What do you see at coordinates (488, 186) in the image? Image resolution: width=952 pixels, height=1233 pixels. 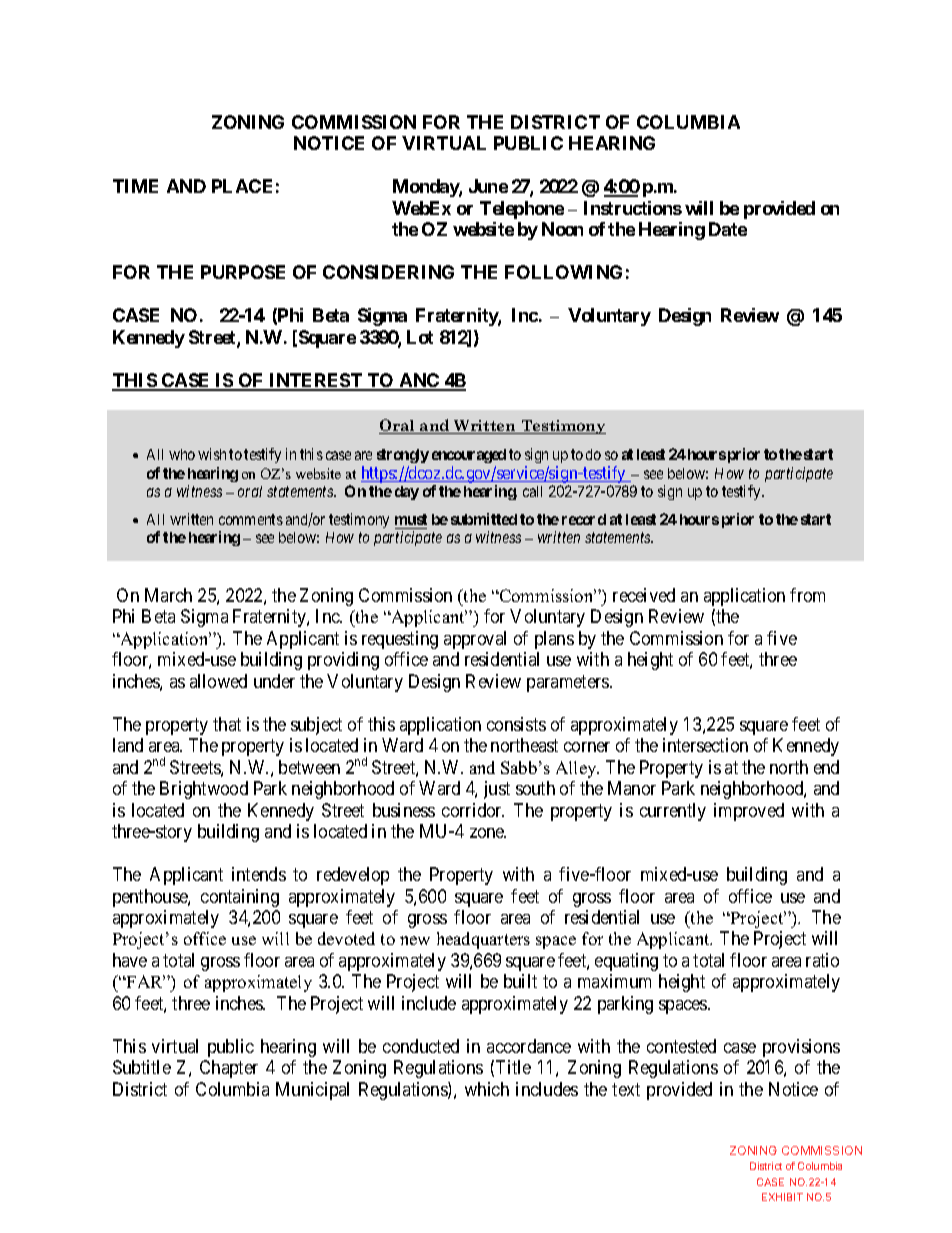 I see `June` at bounding box center [488, 186].
